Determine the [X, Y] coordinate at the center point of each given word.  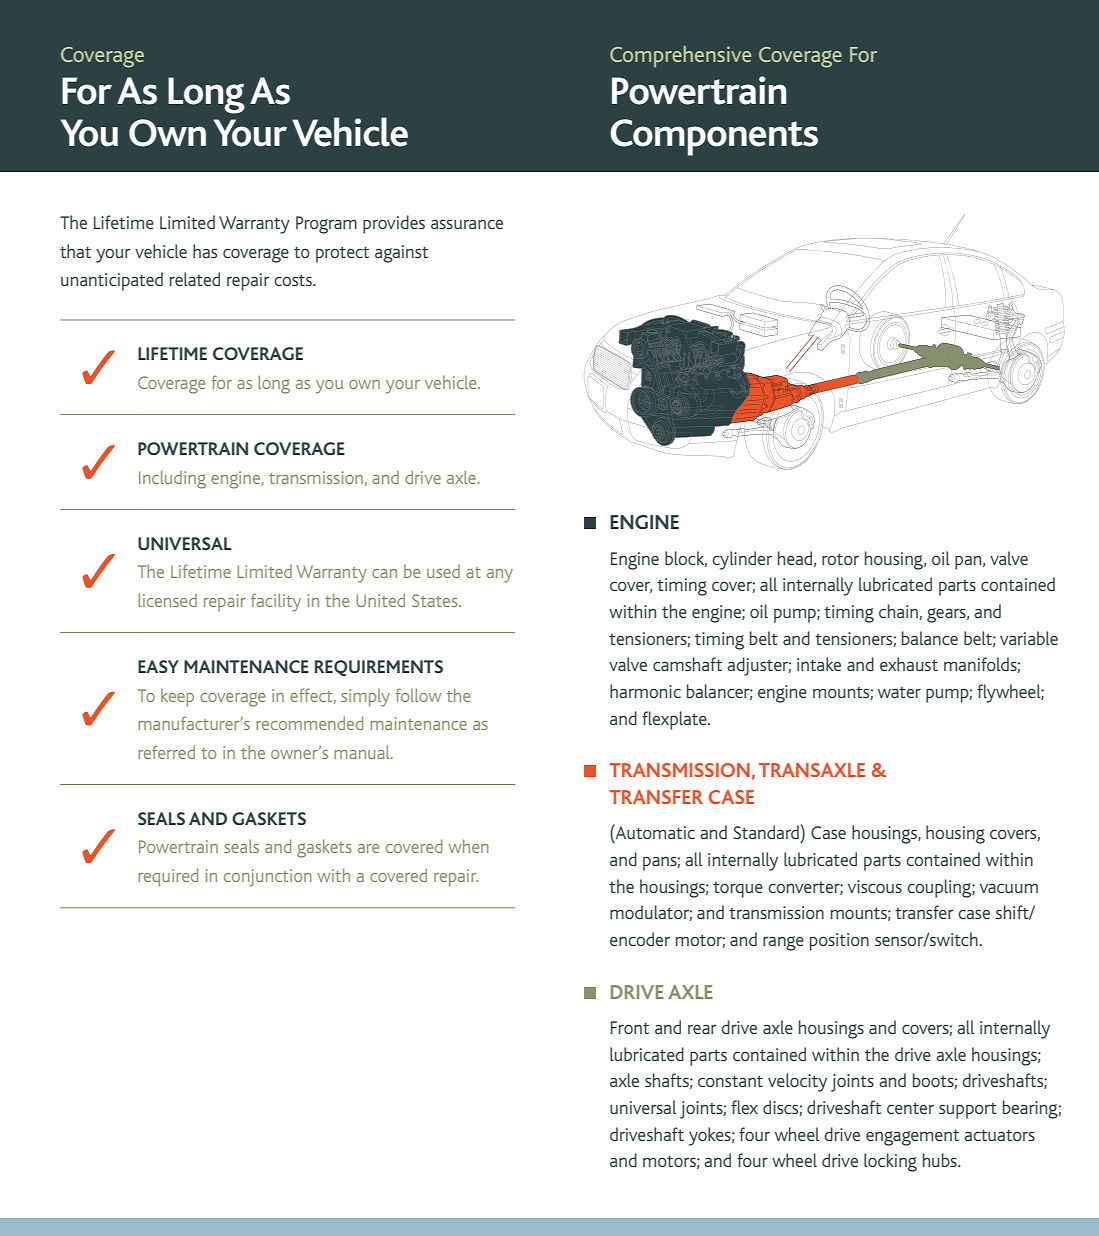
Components [714, 137]
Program [326, 225]
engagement [912, 1138]
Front [630, 1027]
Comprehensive [680, 57]
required [168, 877]
